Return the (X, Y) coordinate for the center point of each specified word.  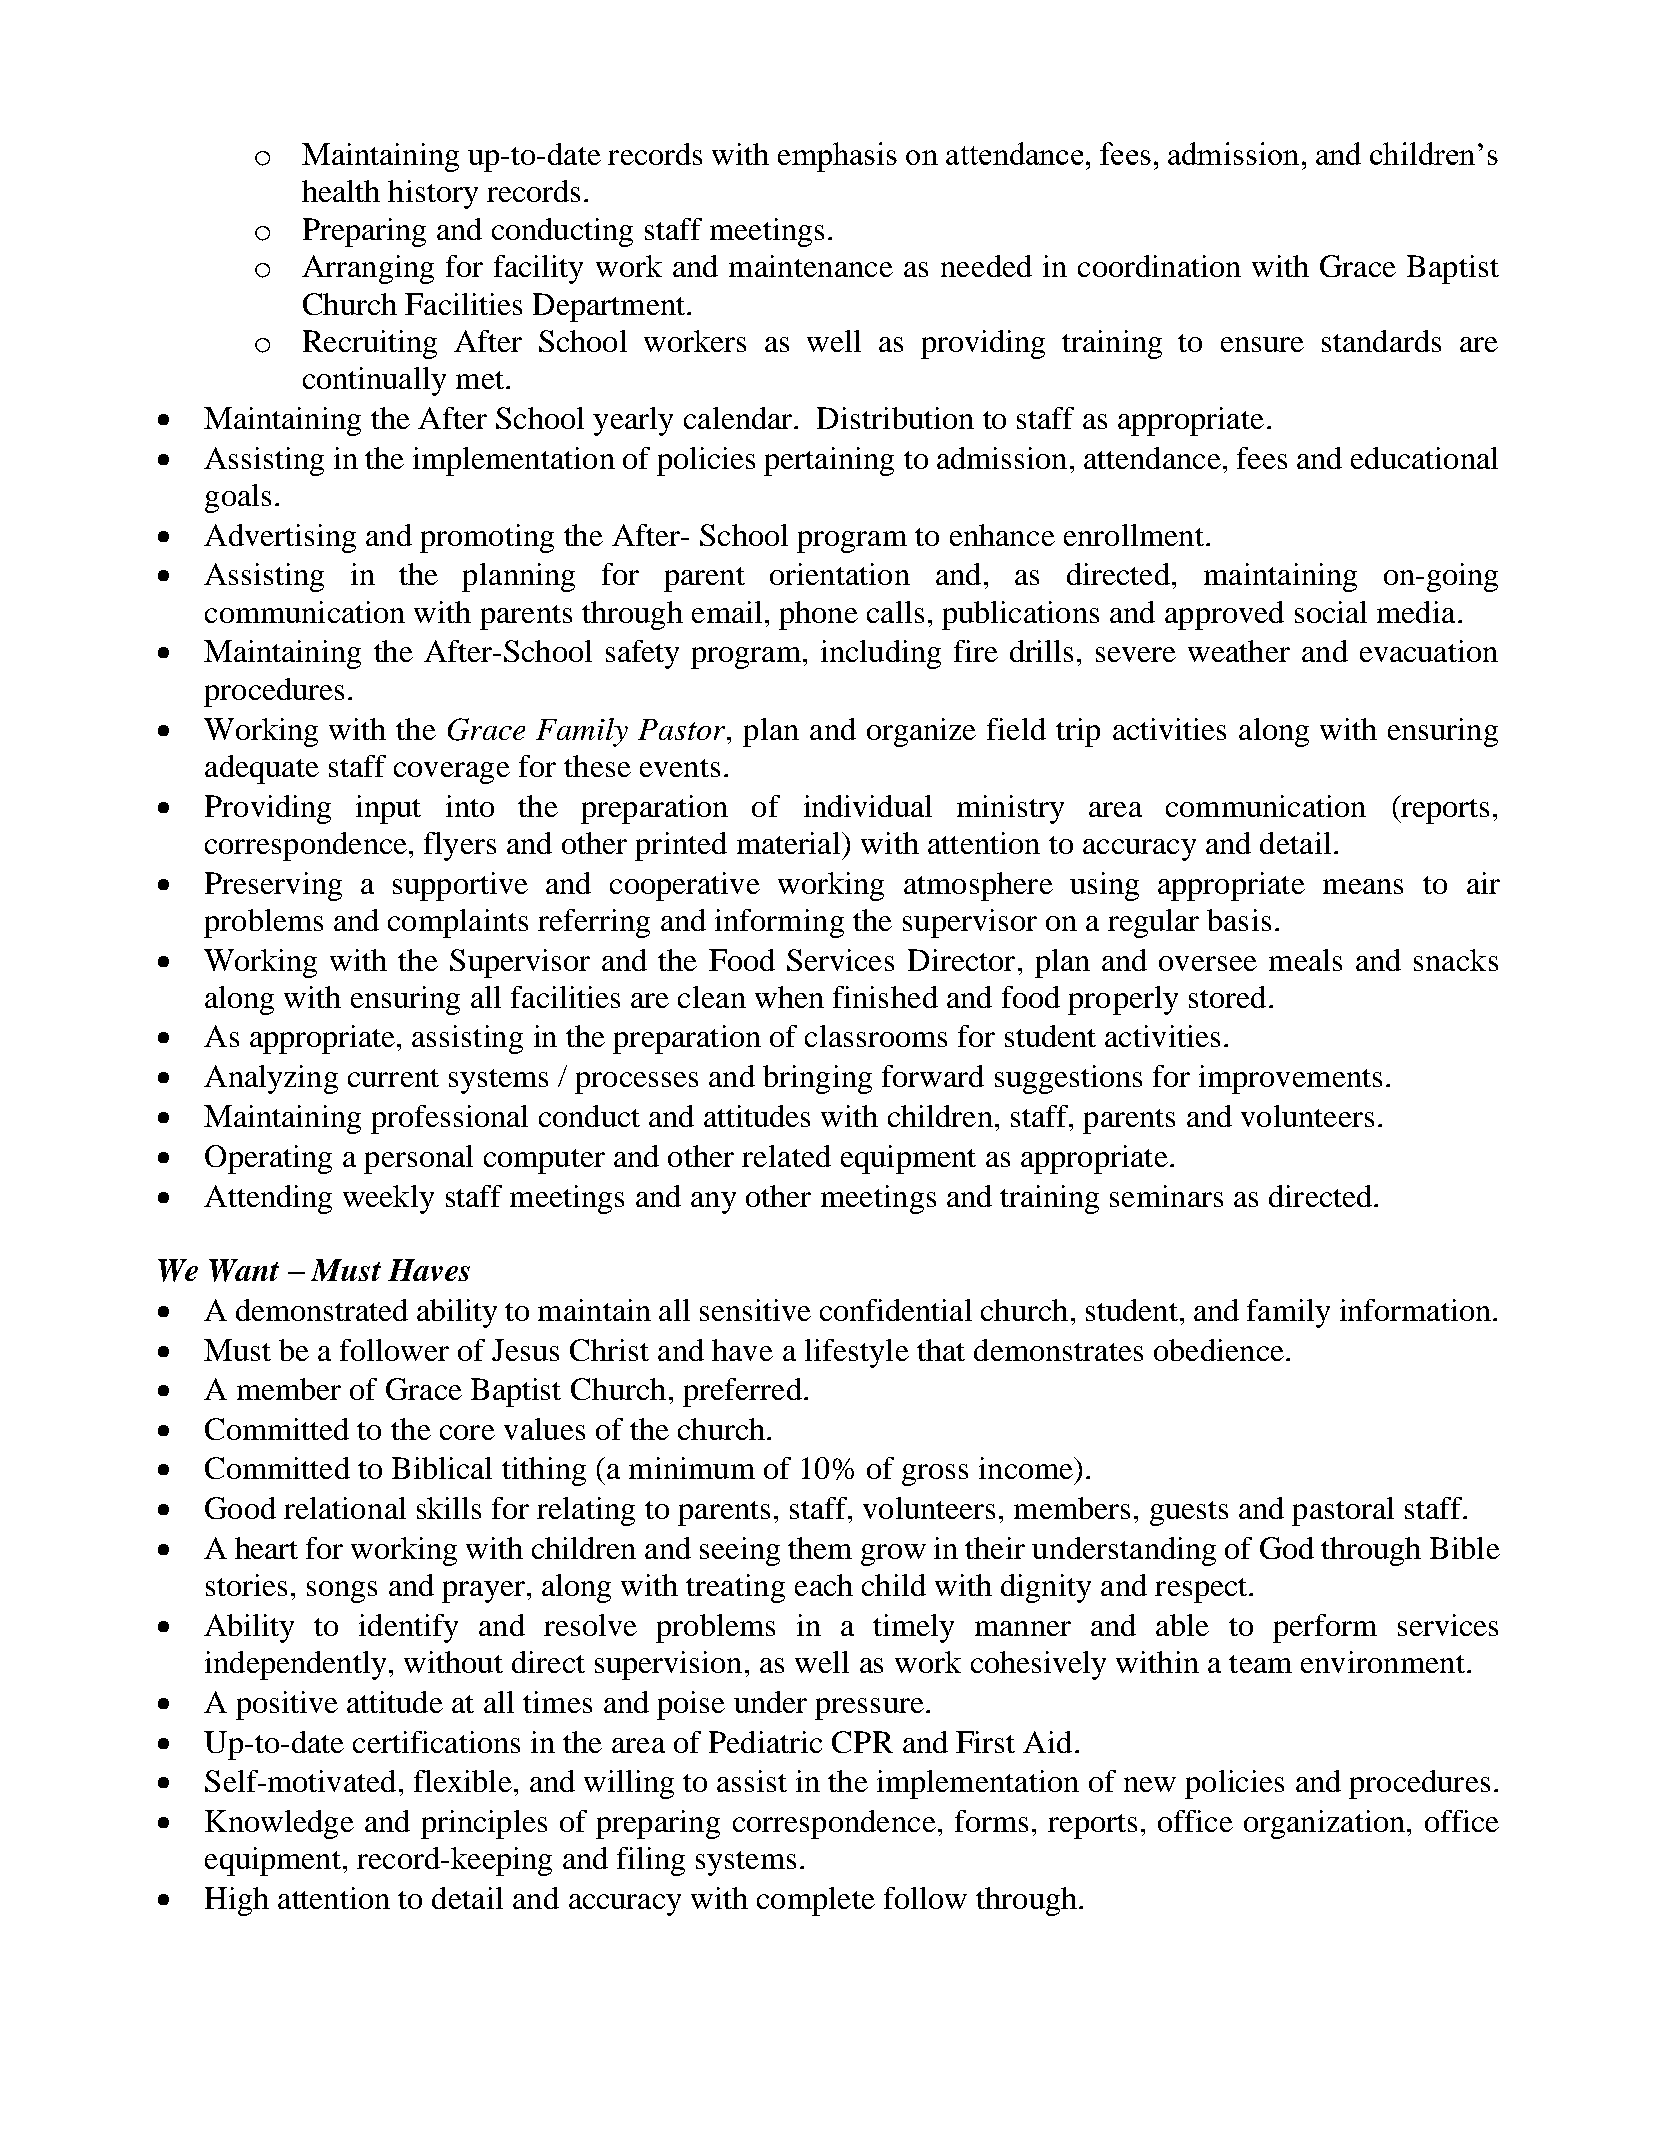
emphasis (837, 157)
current (393, 1078)
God (1287, 1548)
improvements (1290, 1079)
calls (895, 612)
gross (935, 1475)
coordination (1159, 266)
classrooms (876, 1036)
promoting (487, 538)
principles (484, 1824)
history (433, 194)
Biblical (442, 1468)
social (1331, 612)
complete (816, 1901)
